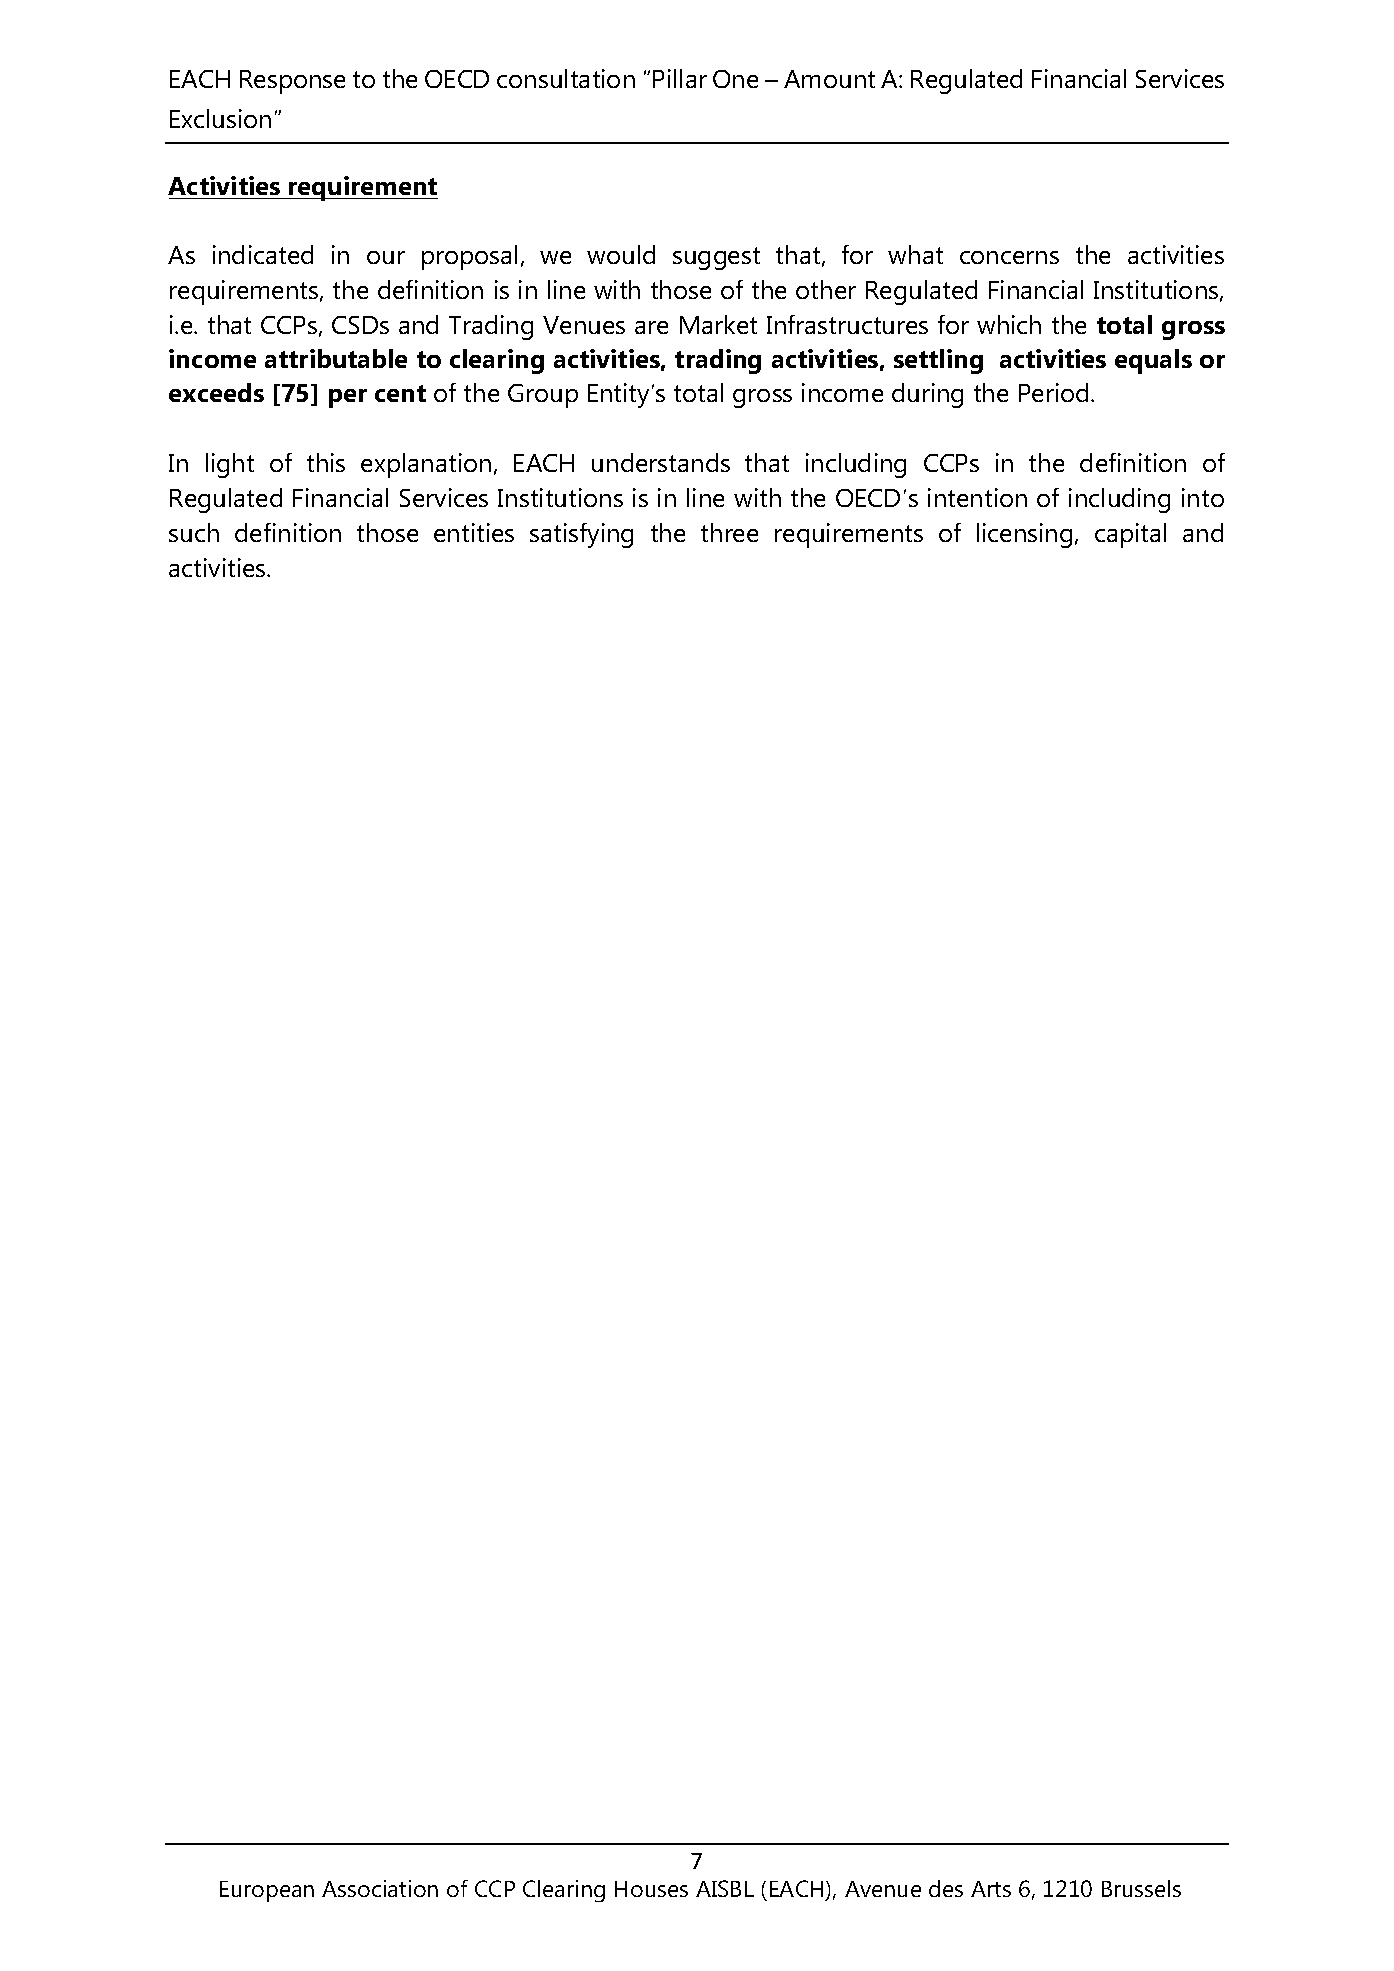  What do you see at coordinates (380, 1888) in the screenshot?
I see `Association` at bounding box center [380, 1888].
